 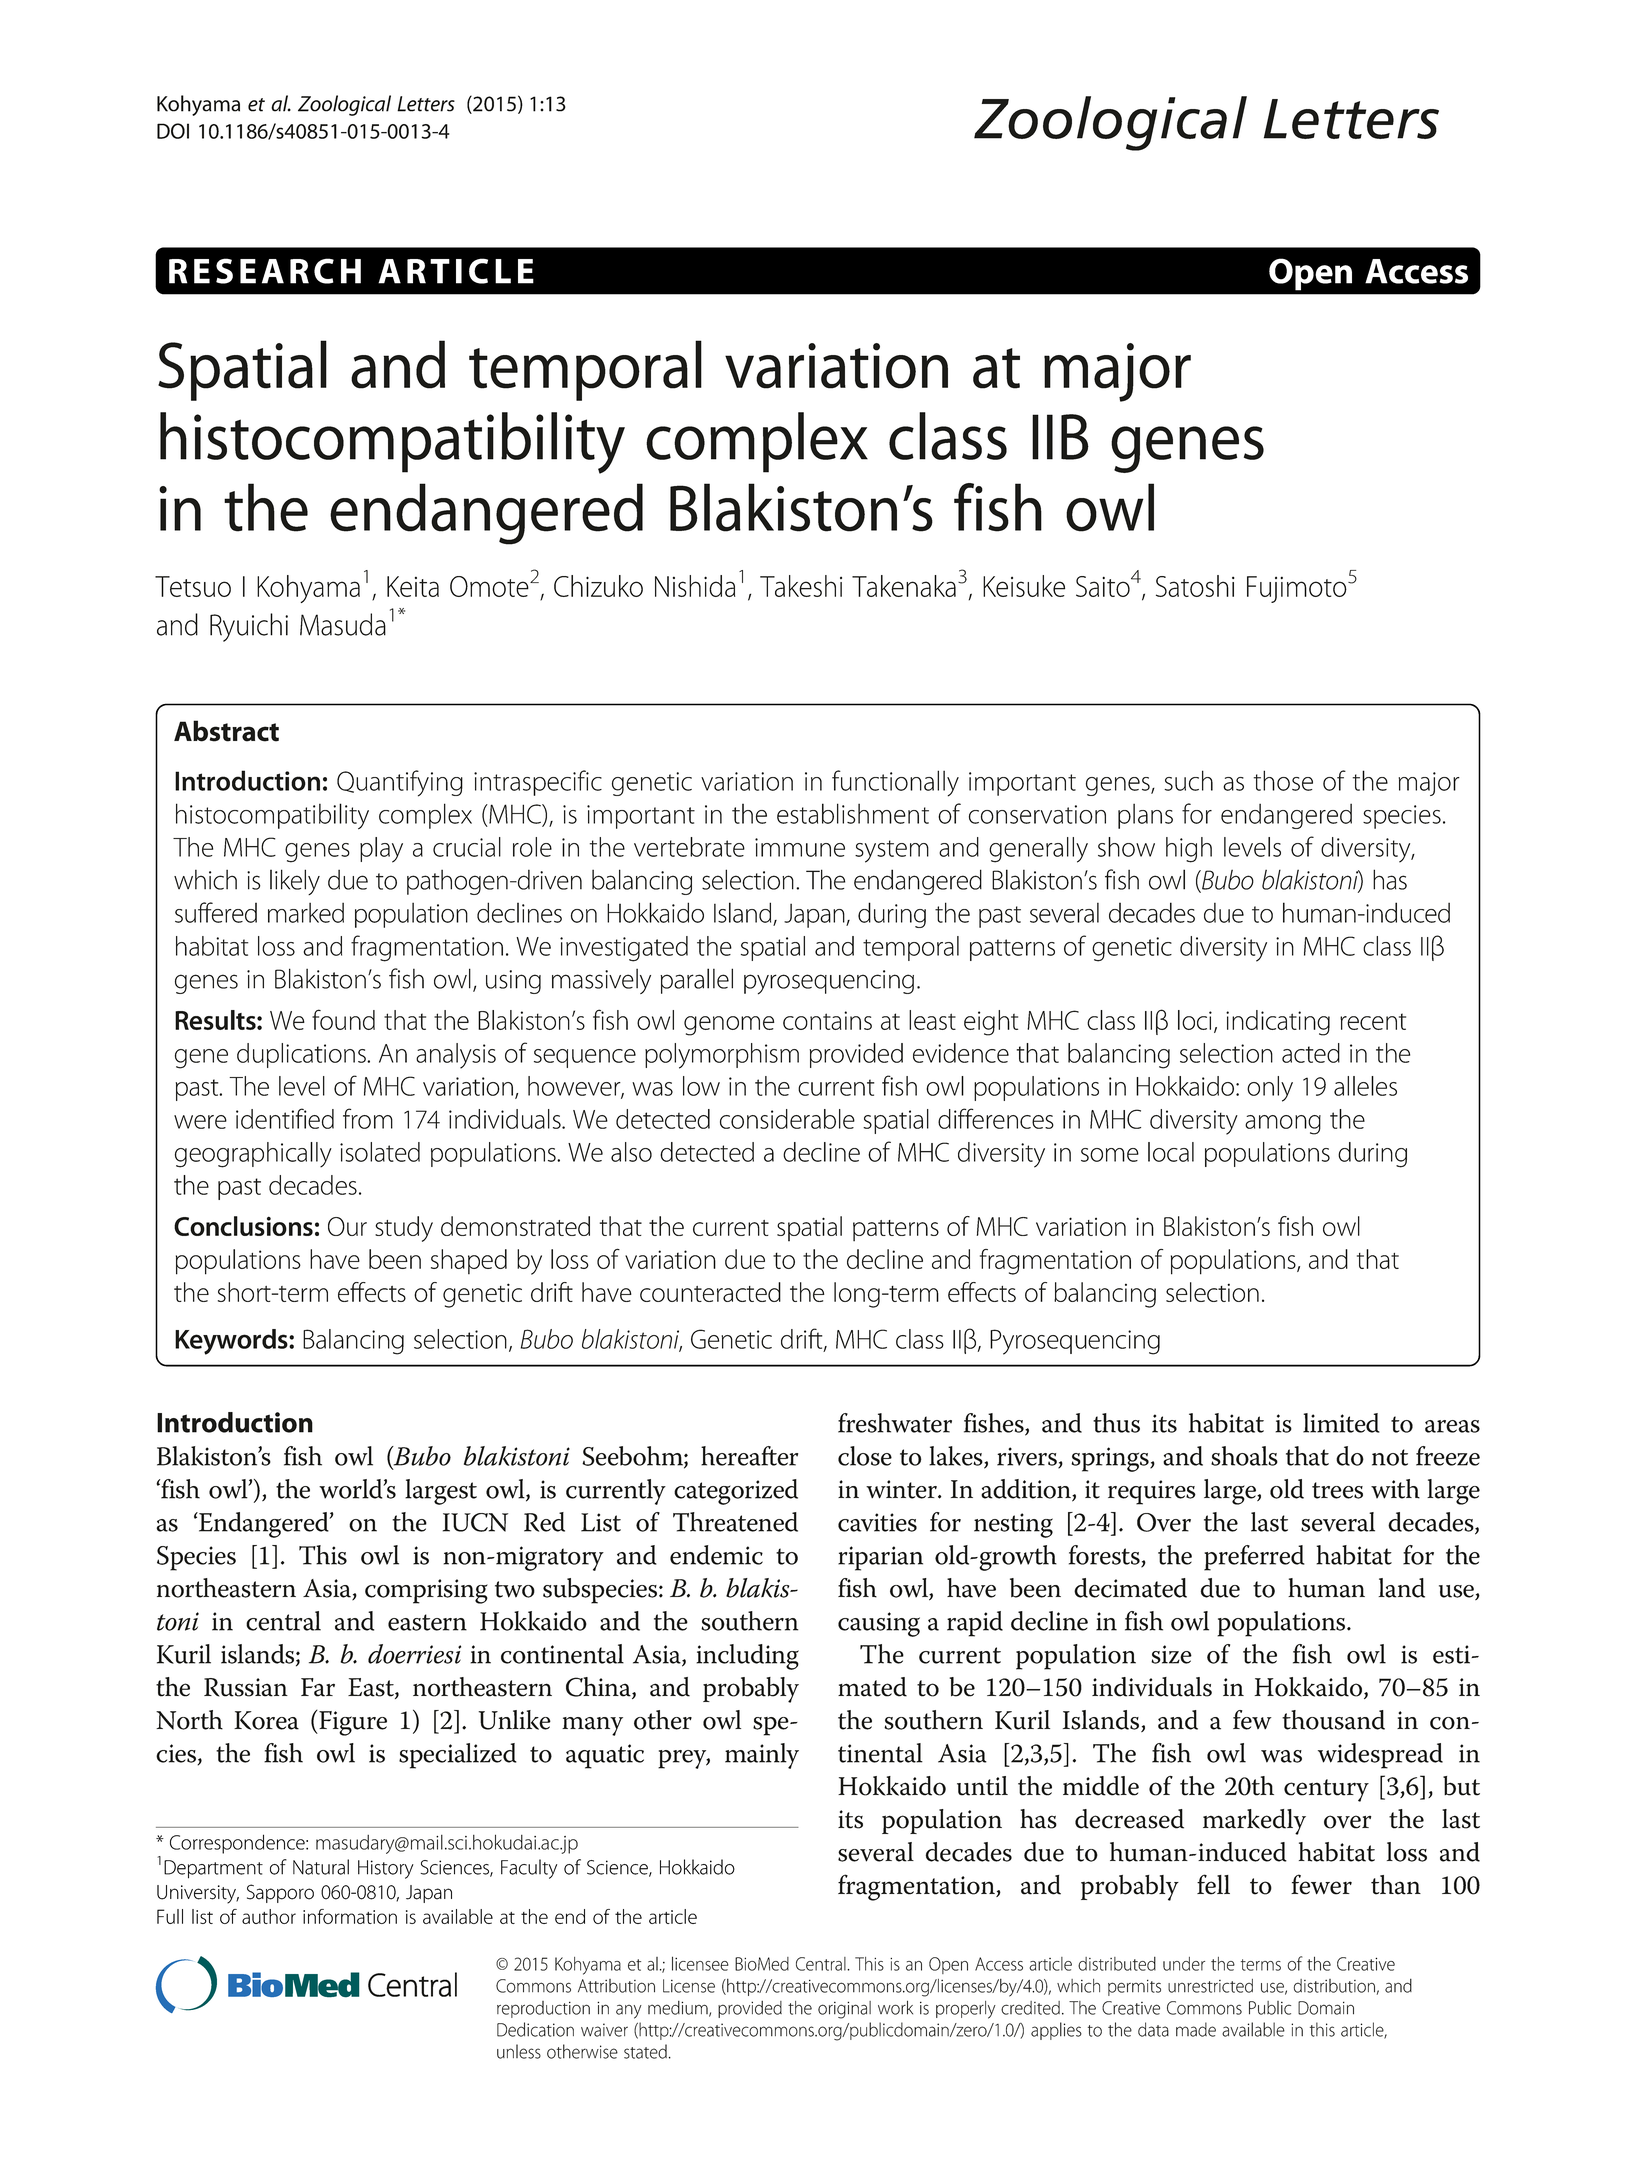 What do you see at coordinates (787, 1119) in the document?
I see `considerable` at bounding box center [787, 1119].
